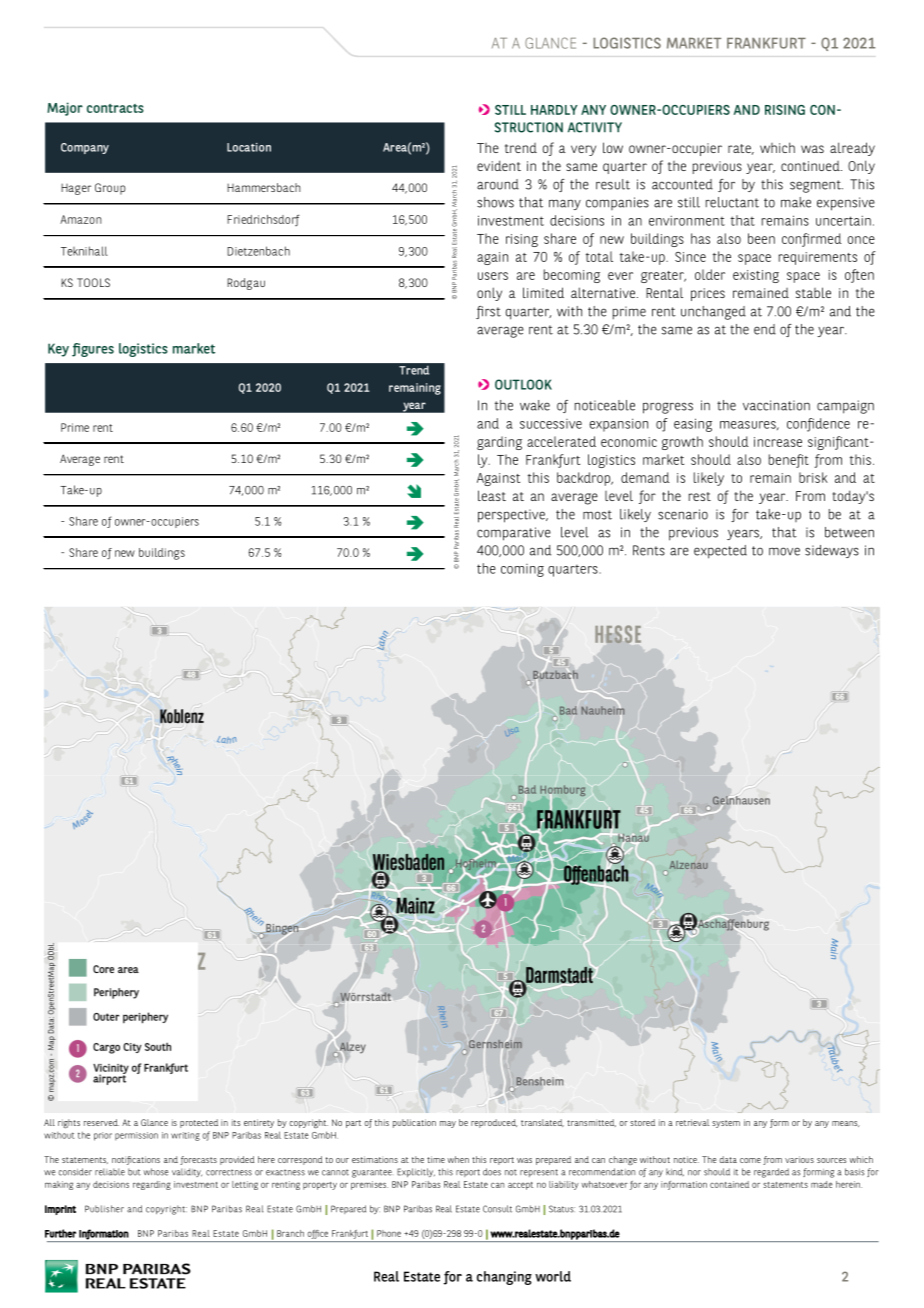  Describe the element at coordinates (811, 166) in the document. I see `continued` at that location.
